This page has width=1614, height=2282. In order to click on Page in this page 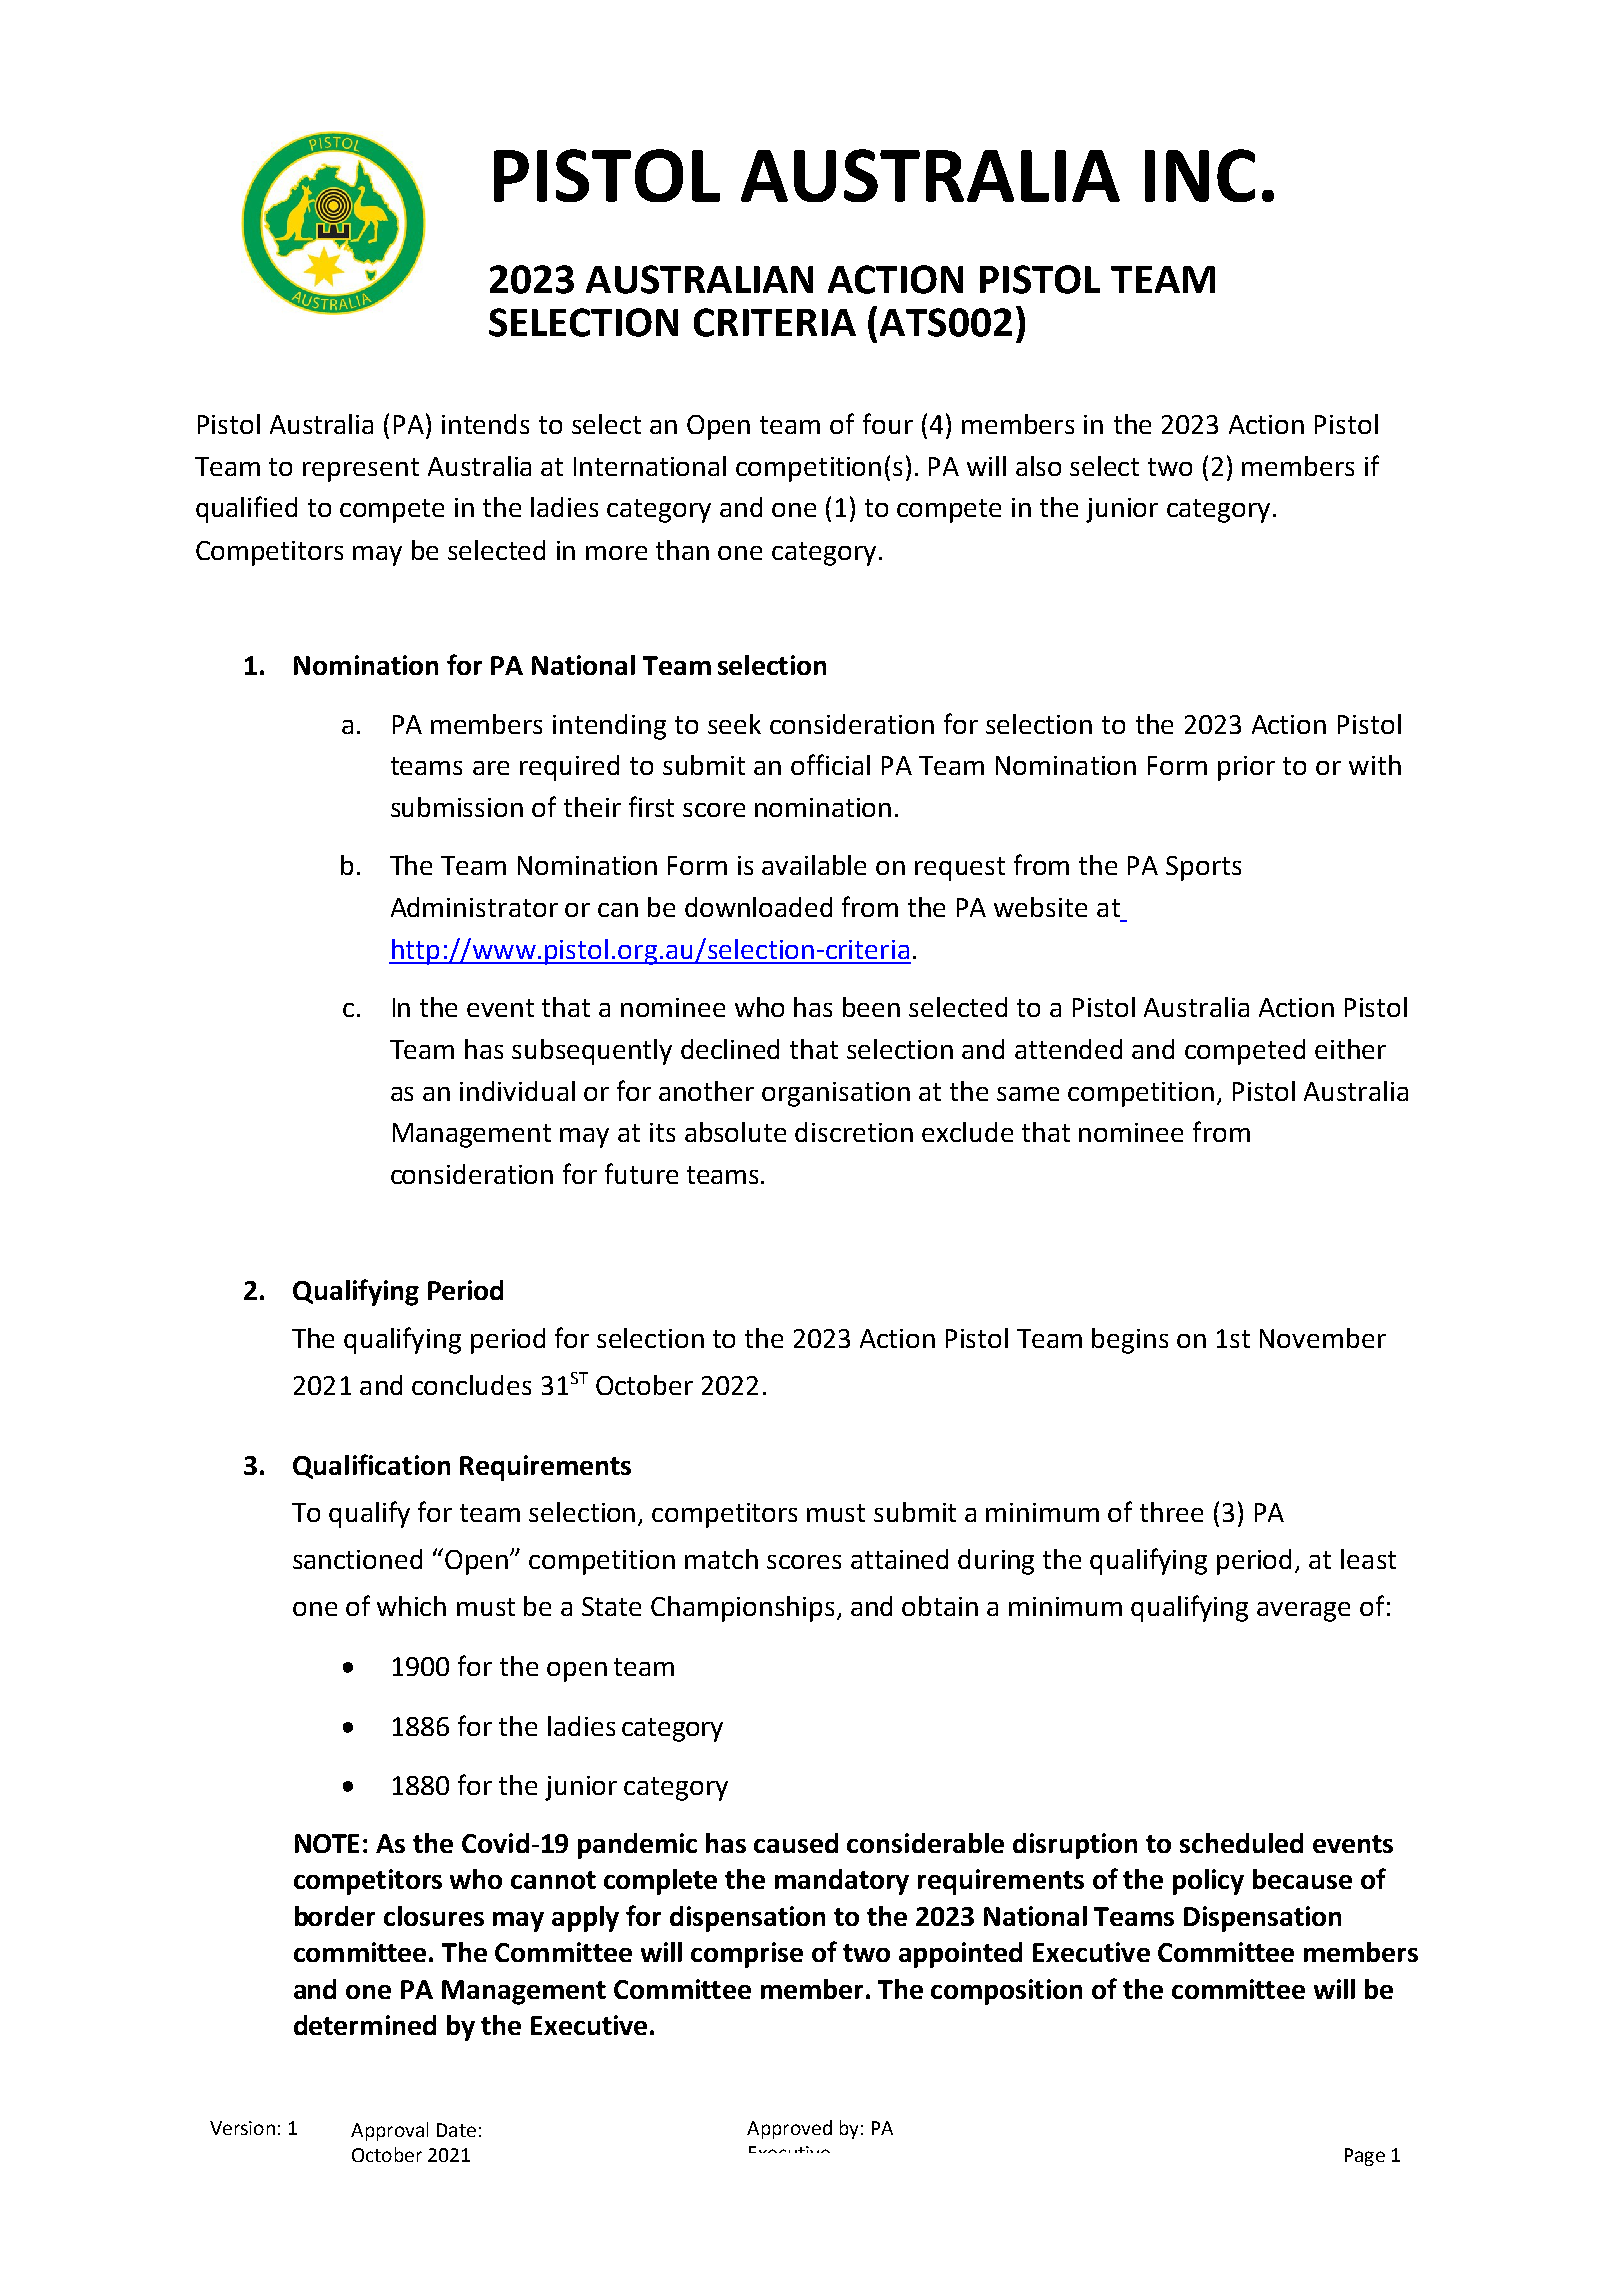, I will do `click(1365, 2157)`.
